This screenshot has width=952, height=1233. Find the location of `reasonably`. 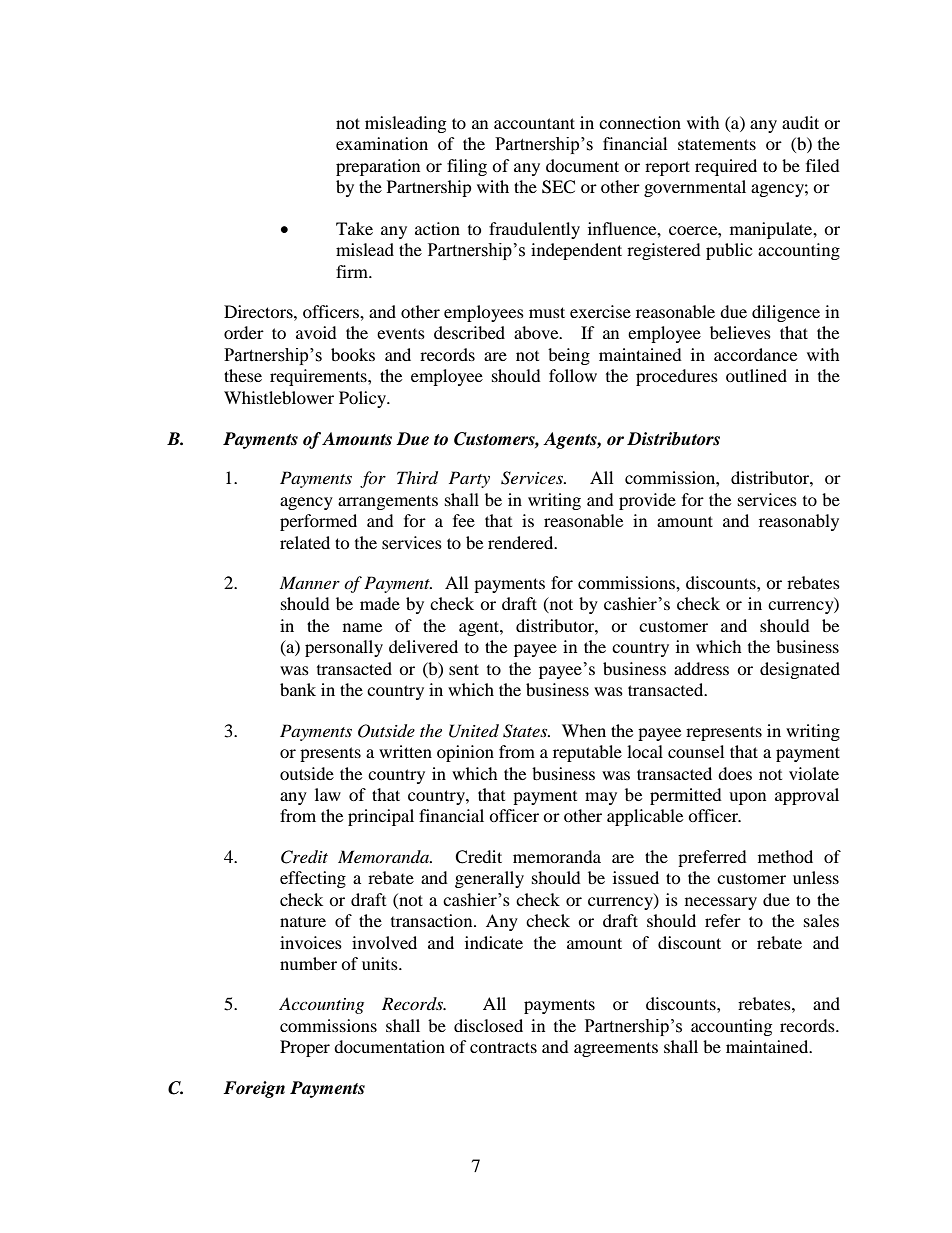

reasonably is located at coordinates (799, 522).
